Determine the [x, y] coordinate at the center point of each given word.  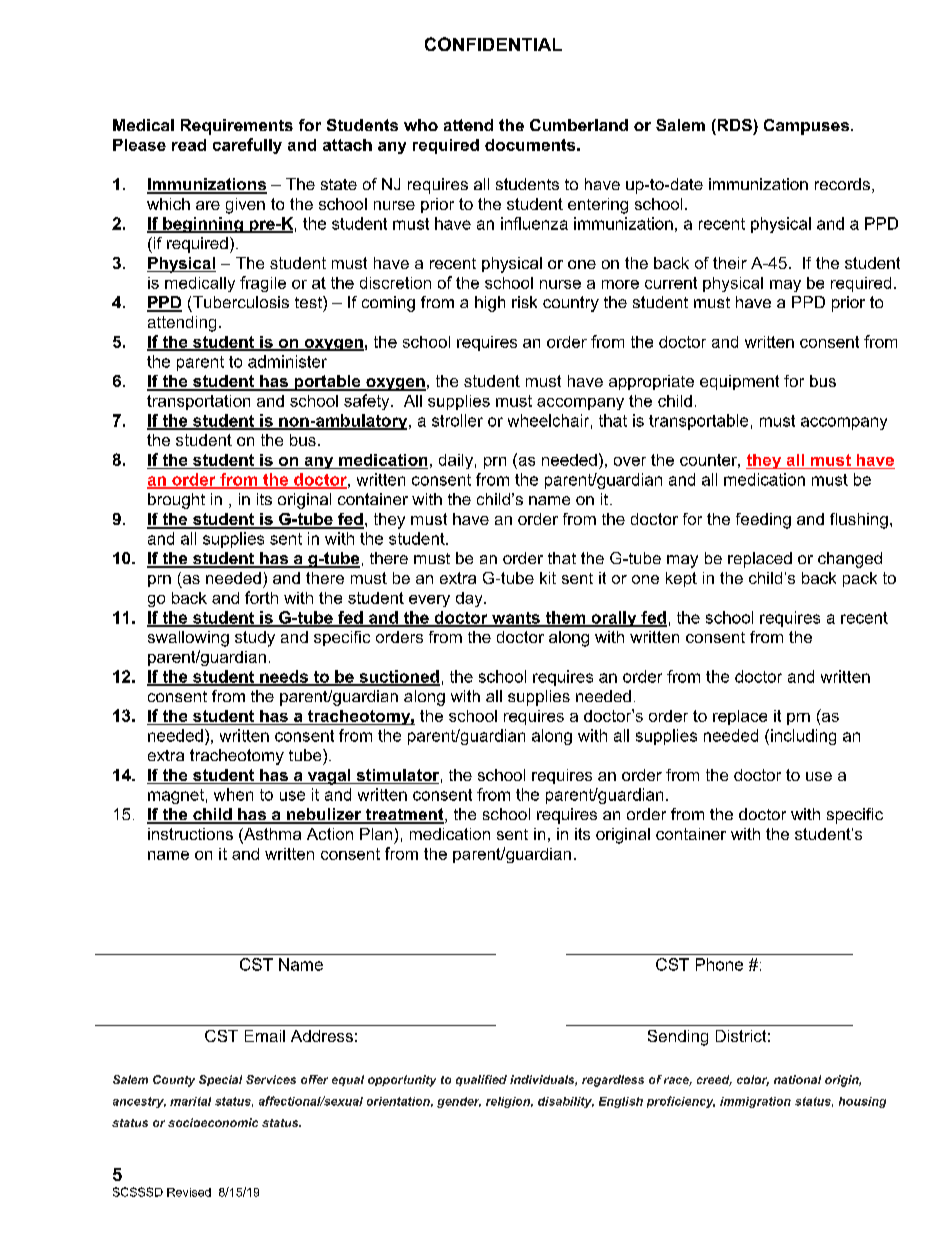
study [255, 639]
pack [860, 579]
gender [459, 1102]
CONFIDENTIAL [493, 44]
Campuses [806, 127]
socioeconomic [213, 1122]
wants [516, 619]
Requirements [237, 127]
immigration [755, 1102]
